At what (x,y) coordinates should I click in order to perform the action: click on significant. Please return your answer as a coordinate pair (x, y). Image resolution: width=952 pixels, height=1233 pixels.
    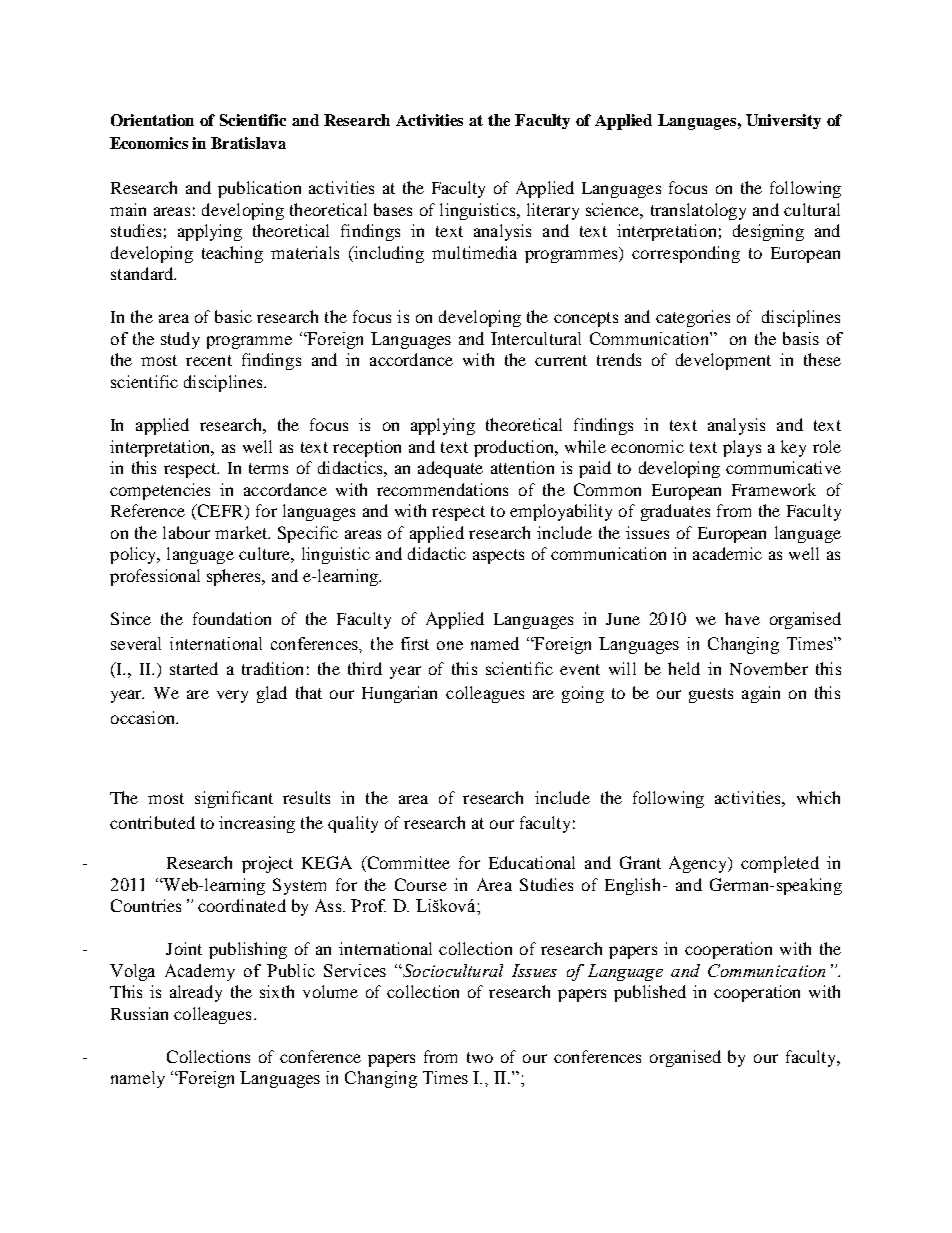
    Looking at the image, I should click on (234, 799).
